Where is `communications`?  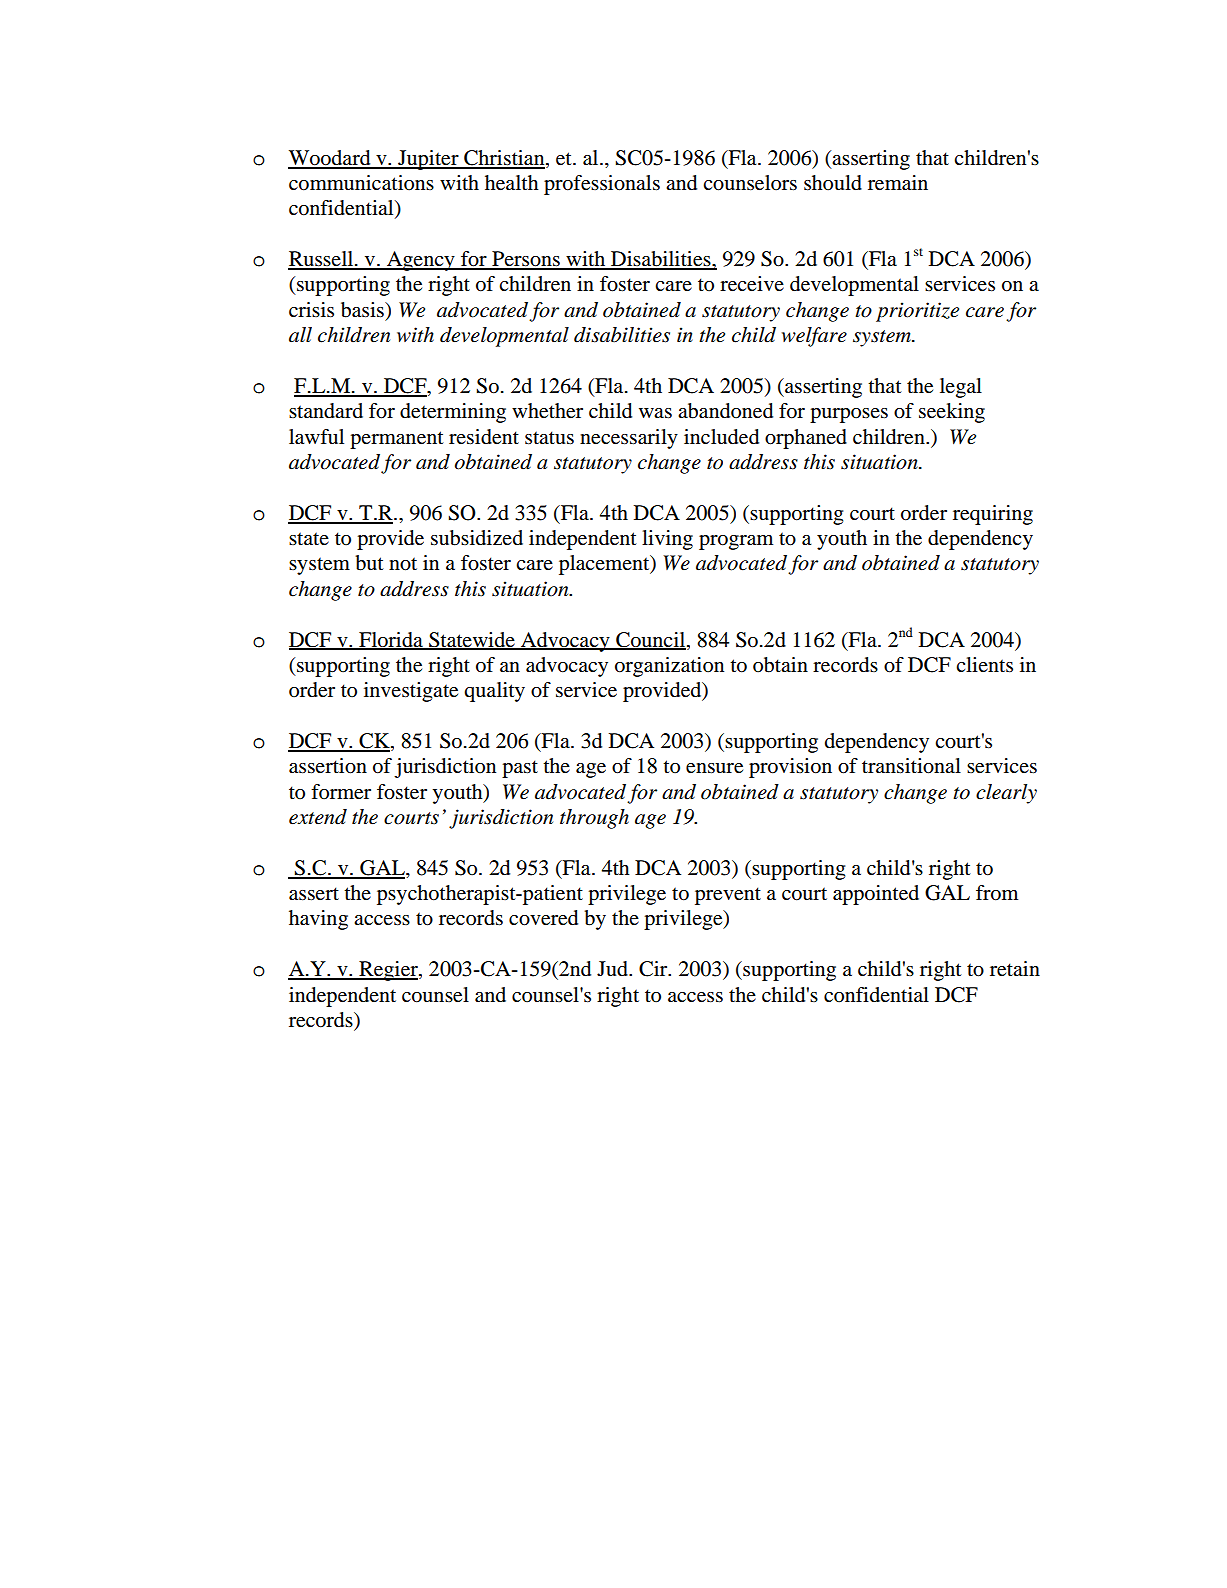
communications is located at coordinates (361, 183).
